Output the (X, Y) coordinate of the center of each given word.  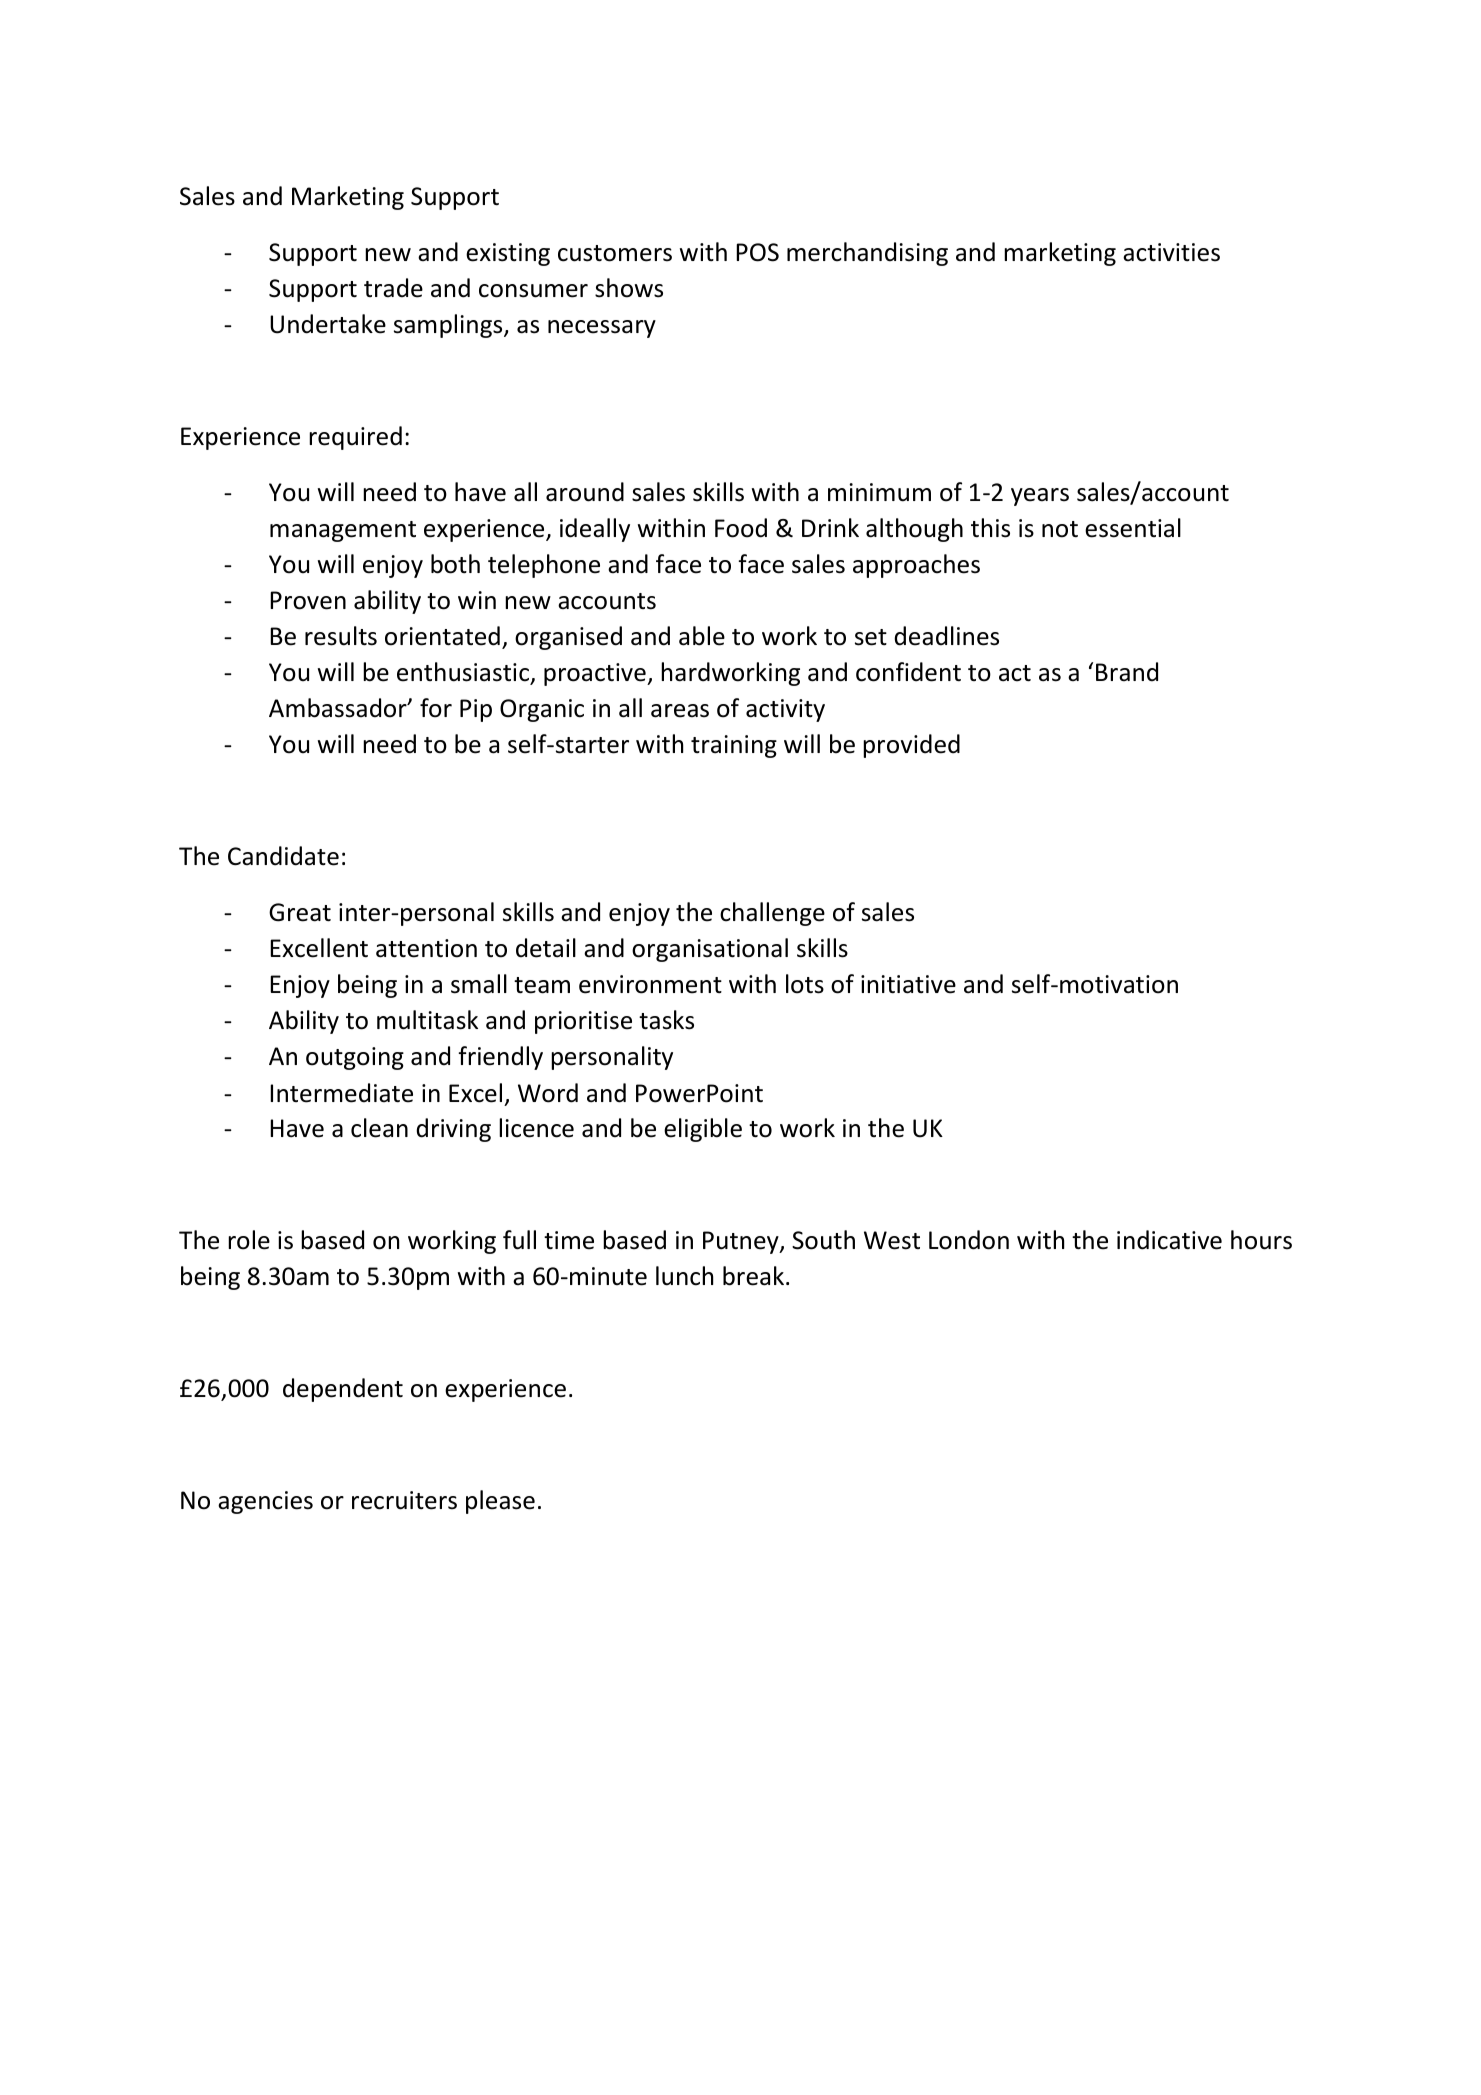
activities (1171, 252)
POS (757, 252)
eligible (703, 1130)
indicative (1169, 1240)
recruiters (404, 1500)
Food (741, 528)
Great (300, 912)
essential (1133, 528)
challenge (772, 914)
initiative (908, 984)
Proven (308, 600)
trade (393, 288)
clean (379, 1128)
